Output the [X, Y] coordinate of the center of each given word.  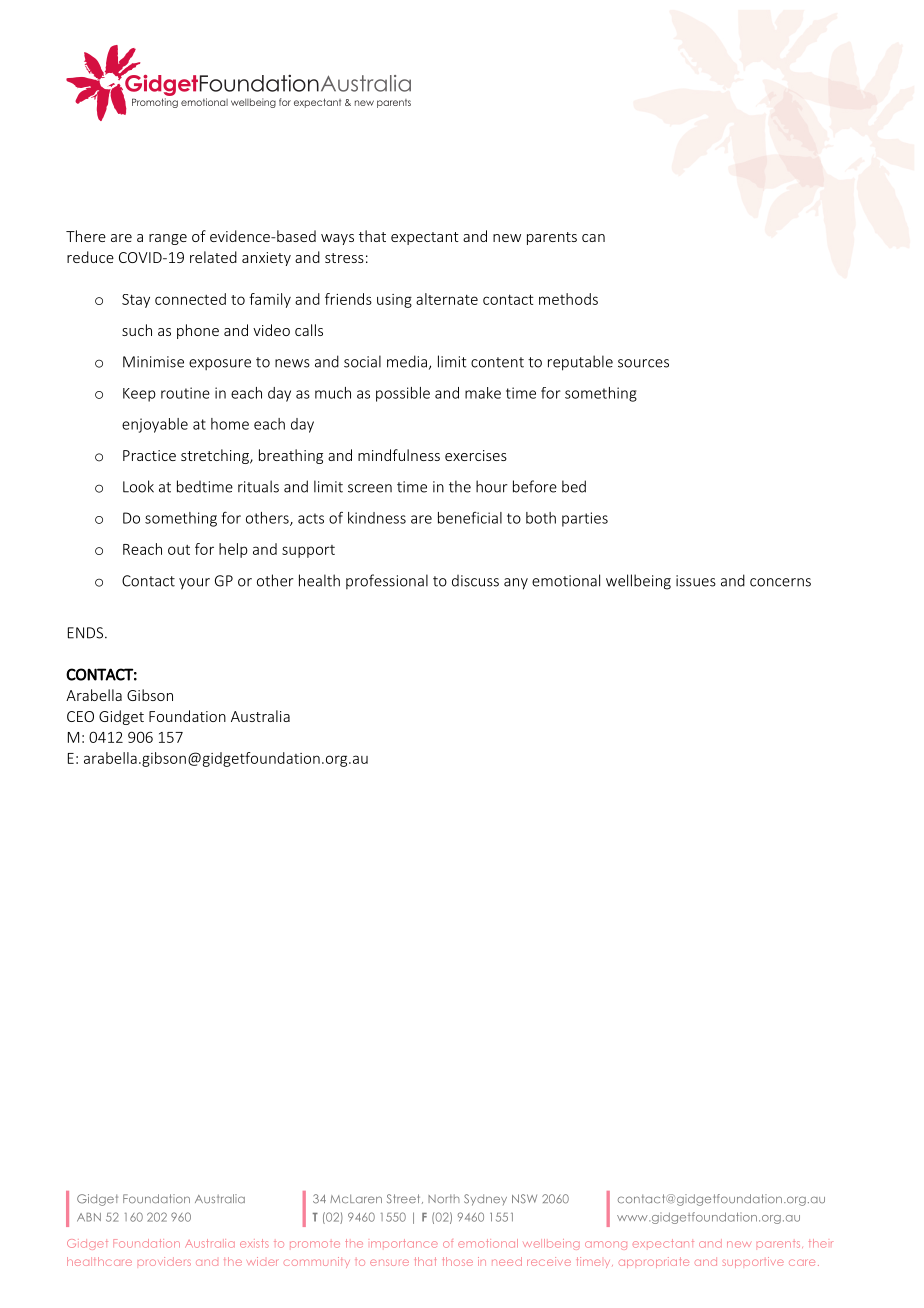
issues [696, 581]
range [168, 239]
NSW [524, 1199]
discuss [475, 581]
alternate [447, 299]
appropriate [654, 1262]
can [593, 238]
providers [164, 1261]
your [194, 584]
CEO [80, 716]
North [444, 1199]
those [458, 1261]
